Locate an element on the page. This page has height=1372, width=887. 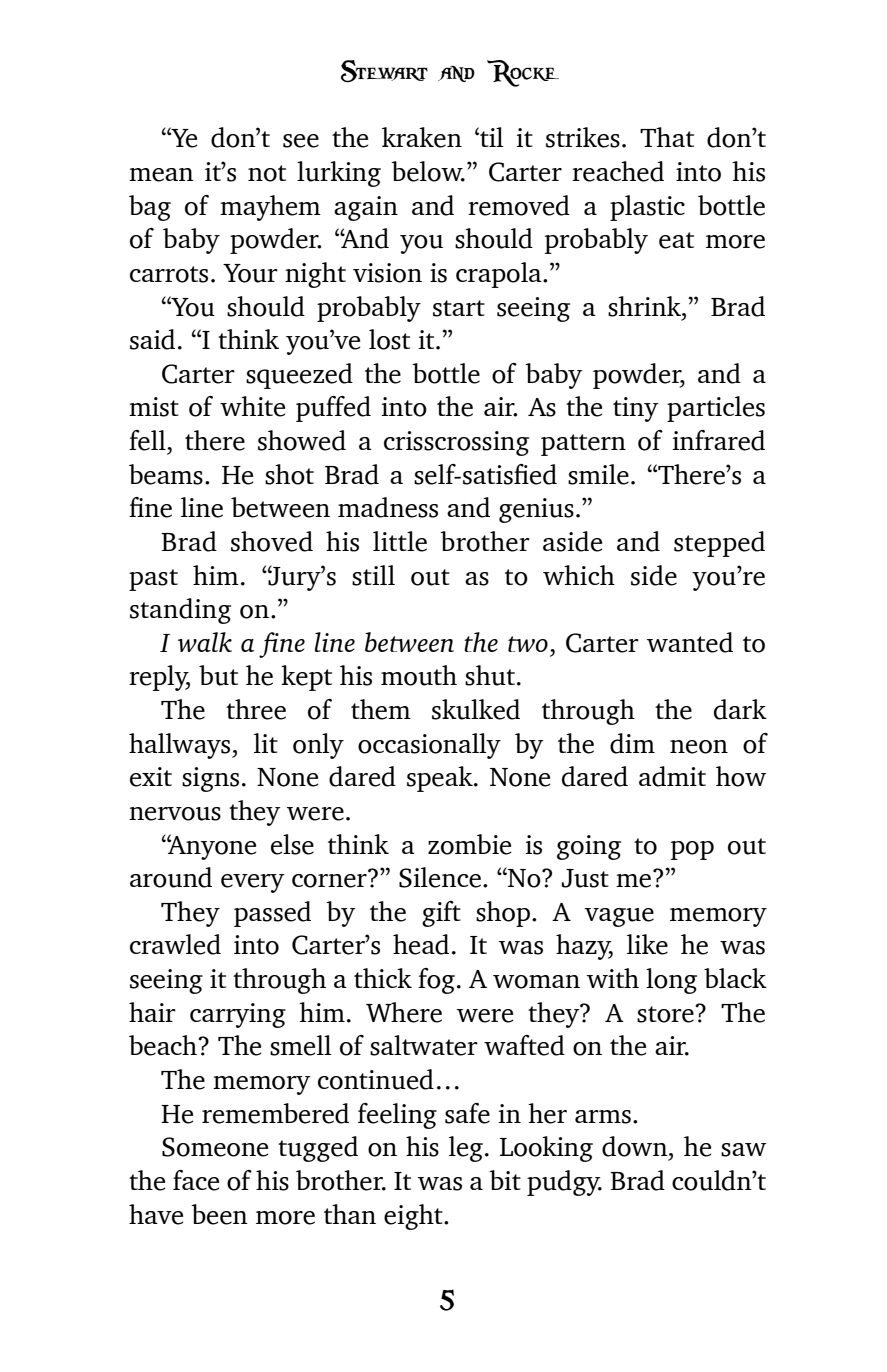
mouth is located at coordinates (419, 675).
